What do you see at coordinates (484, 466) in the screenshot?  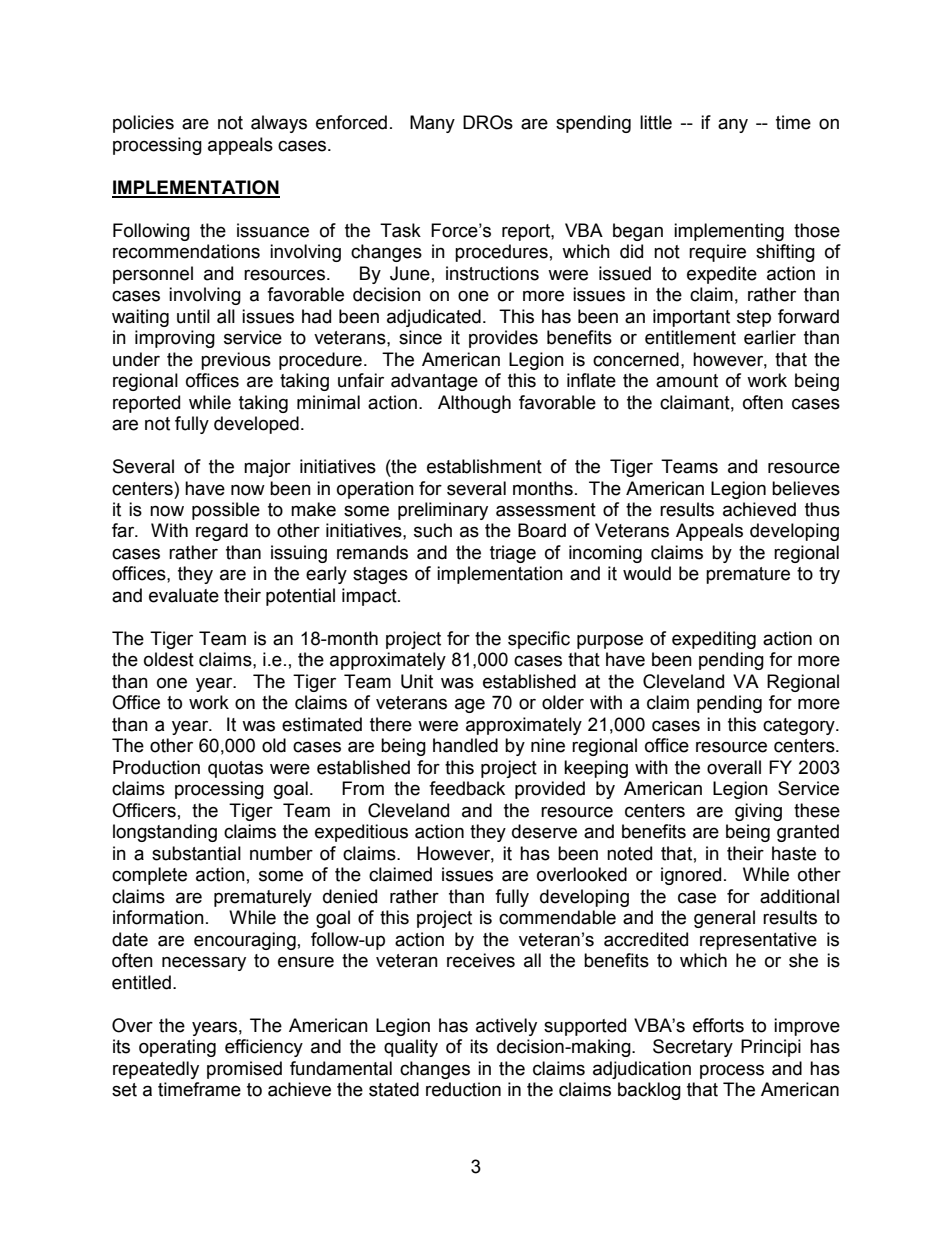 I see `establishment` at bounding box center [484, 466].
